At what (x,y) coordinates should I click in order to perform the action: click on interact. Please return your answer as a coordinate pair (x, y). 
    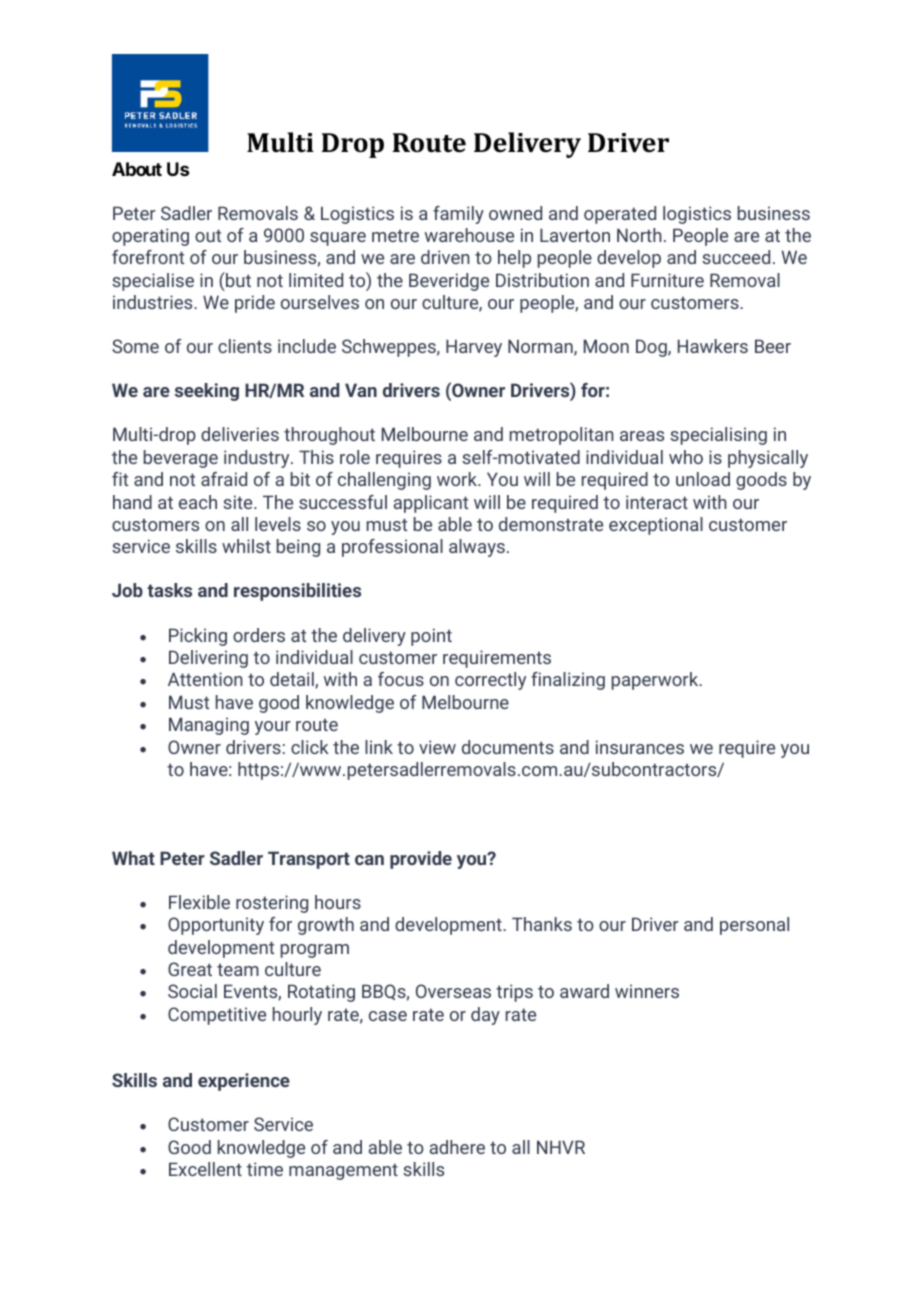
    Looking at the image, I should click on (657, 502).
